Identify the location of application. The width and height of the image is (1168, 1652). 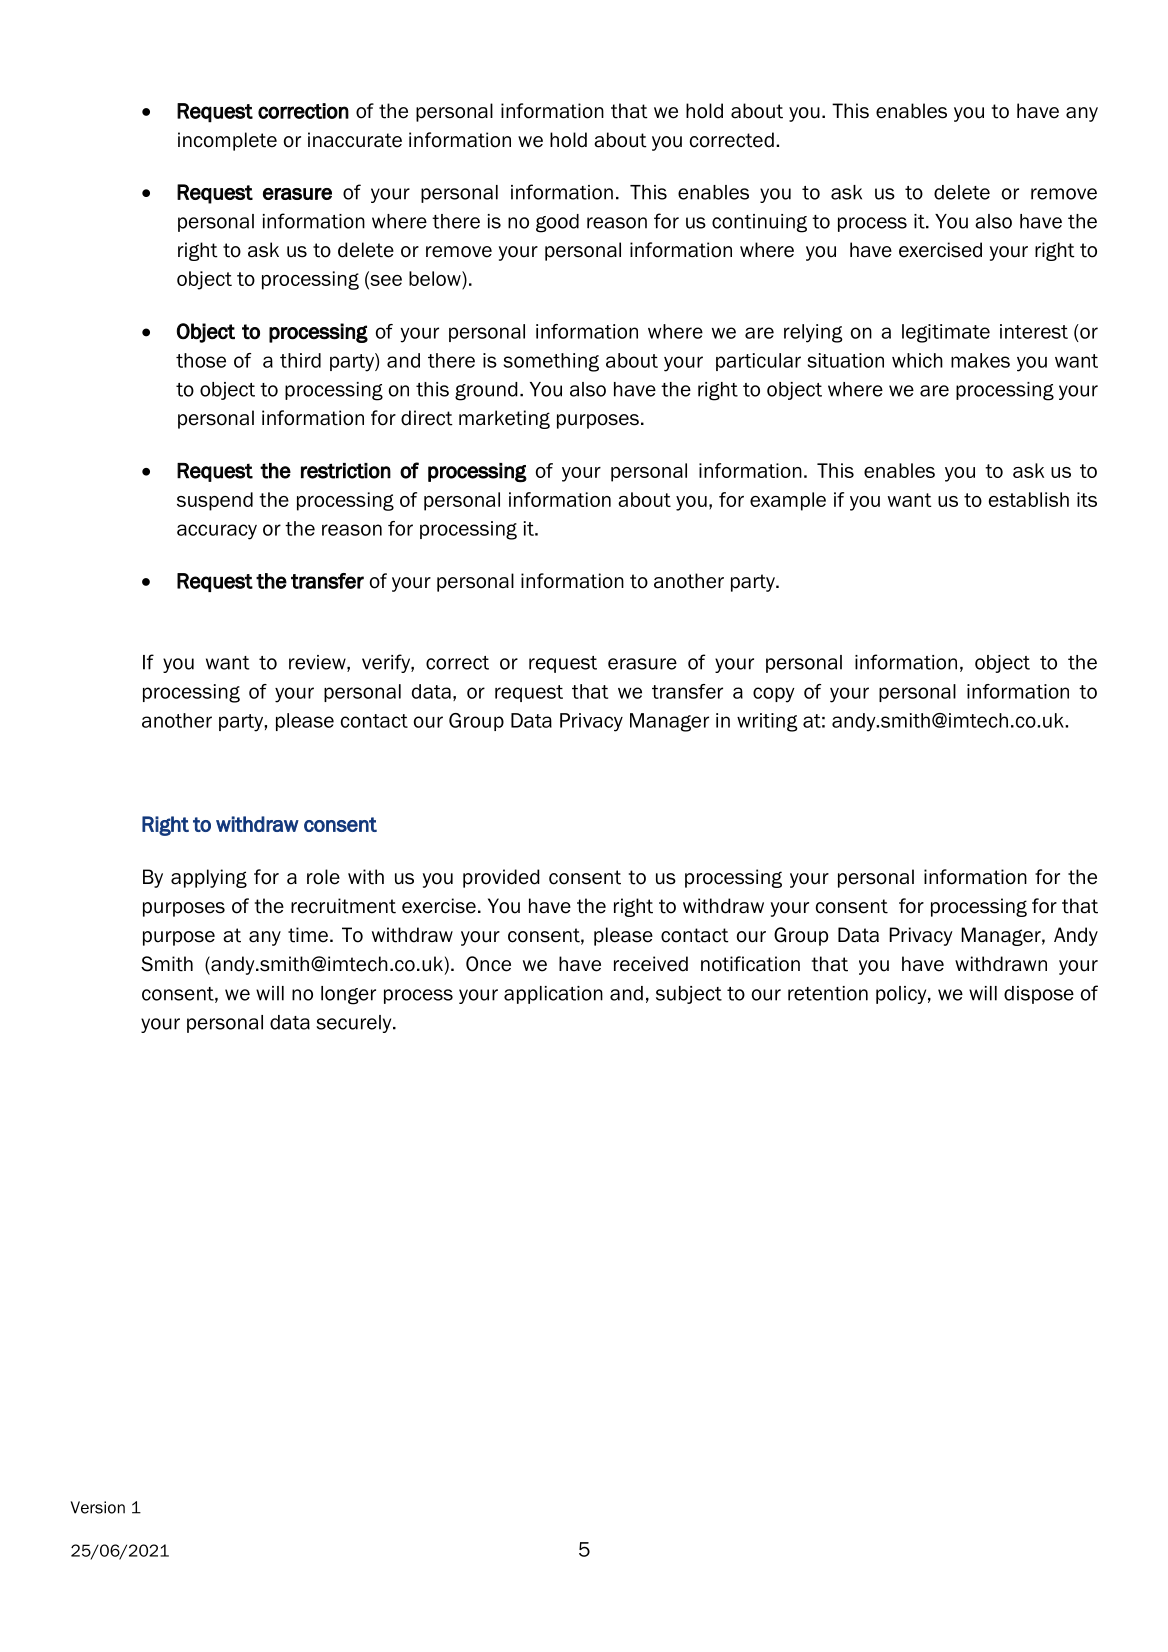
(553, 995).
